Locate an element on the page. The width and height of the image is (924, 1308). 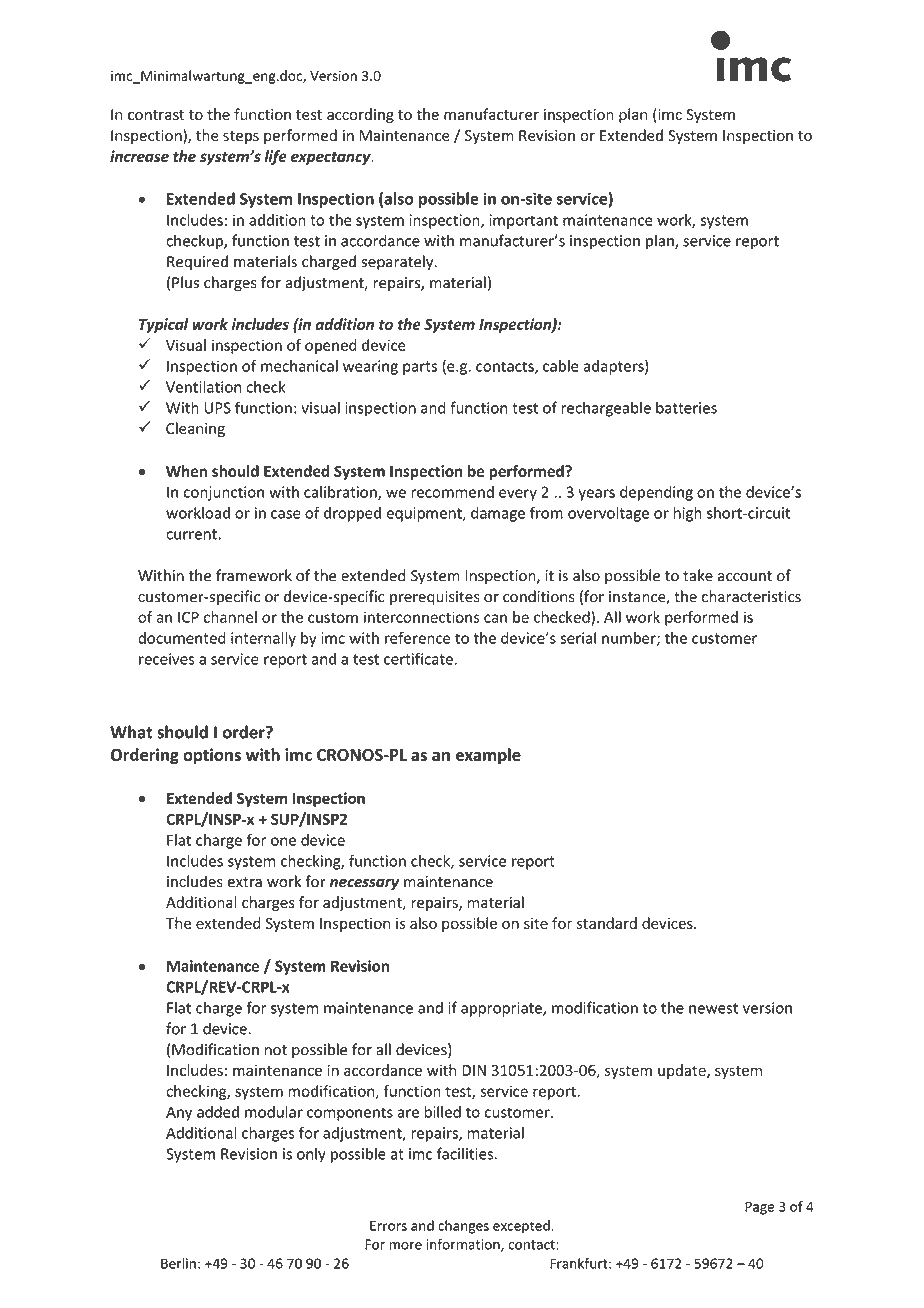
batteries is located at coordinates (686, 407).
